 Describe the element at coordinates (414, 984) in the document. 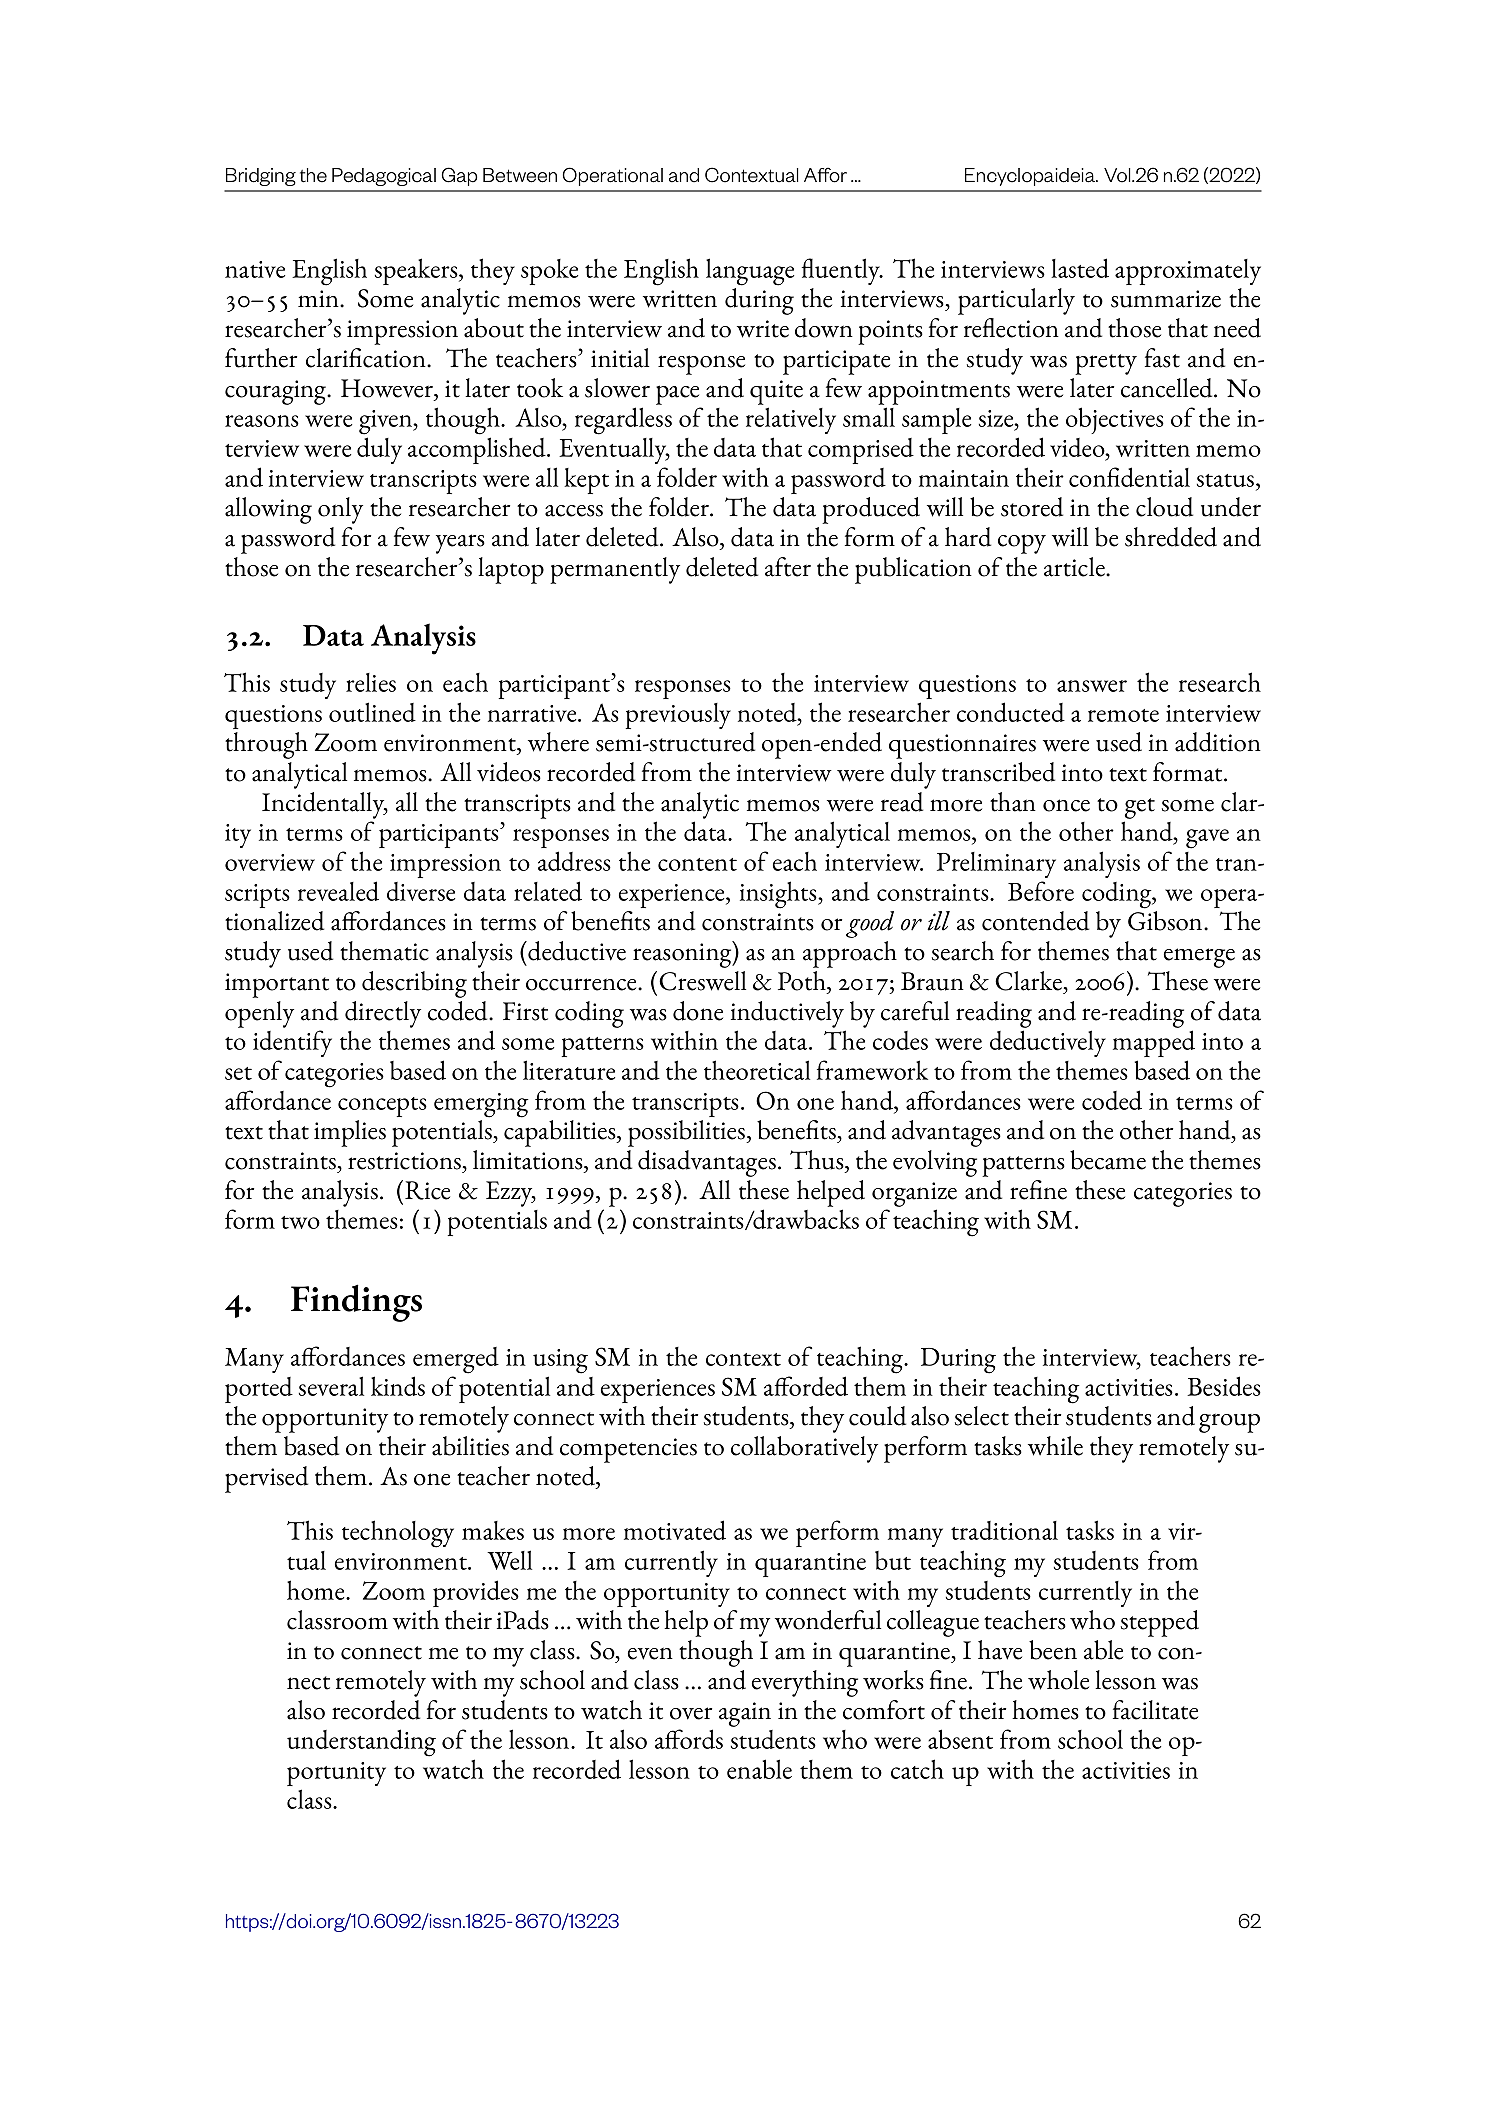

I see `describing` at that location.
